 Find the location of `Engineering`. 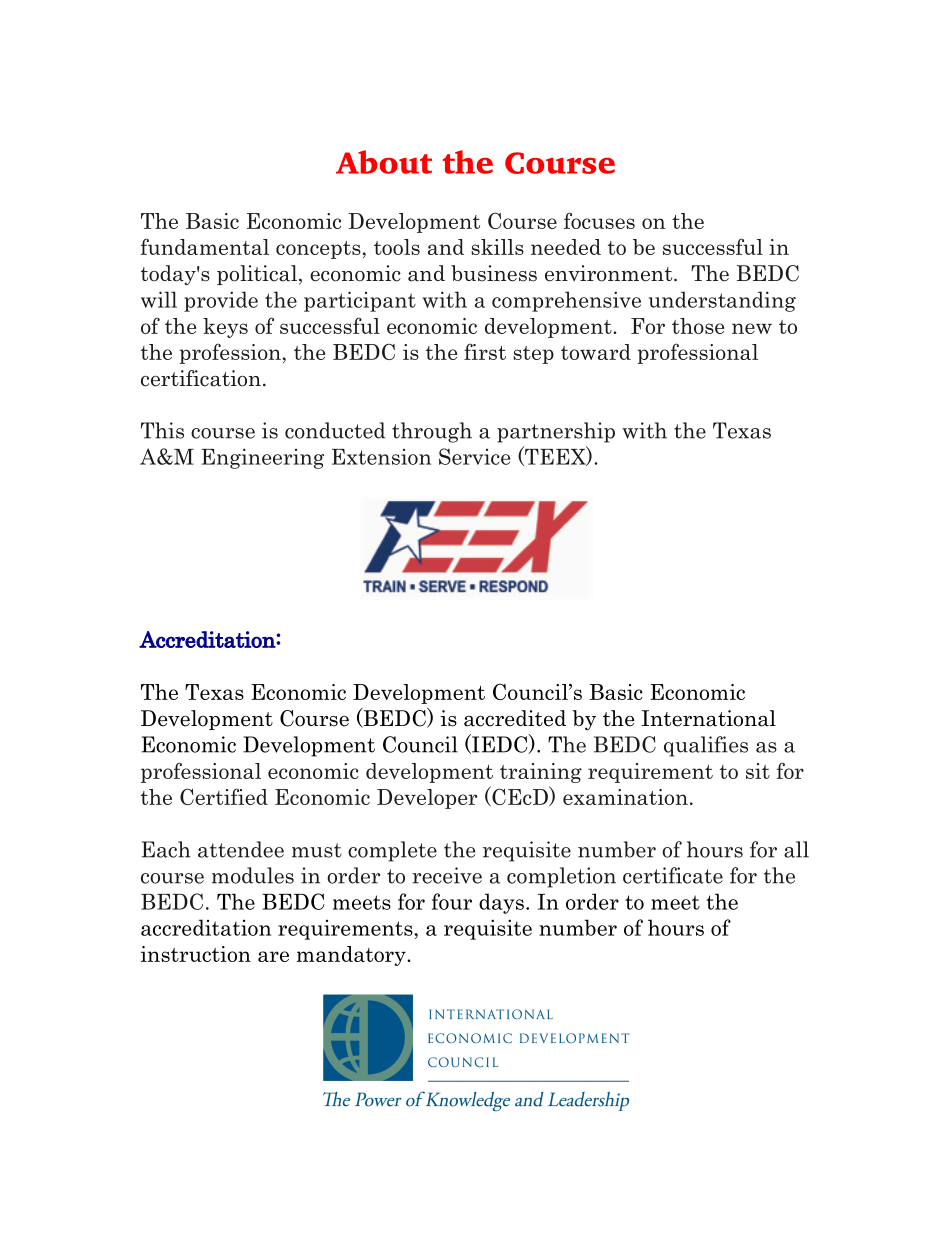

Engineering is located at coordinates (263, 458).
